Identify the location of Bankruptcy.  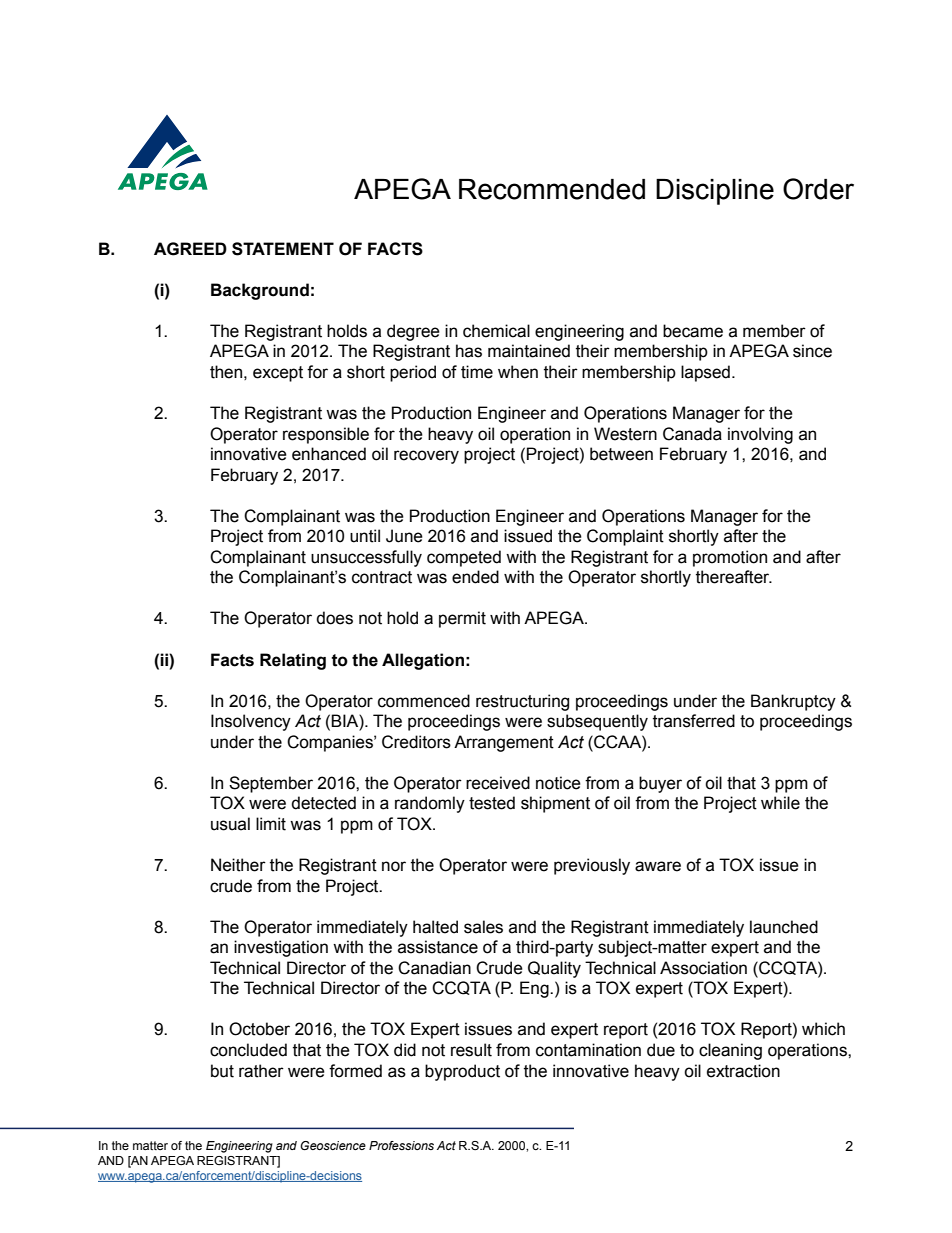
(793, 702).
